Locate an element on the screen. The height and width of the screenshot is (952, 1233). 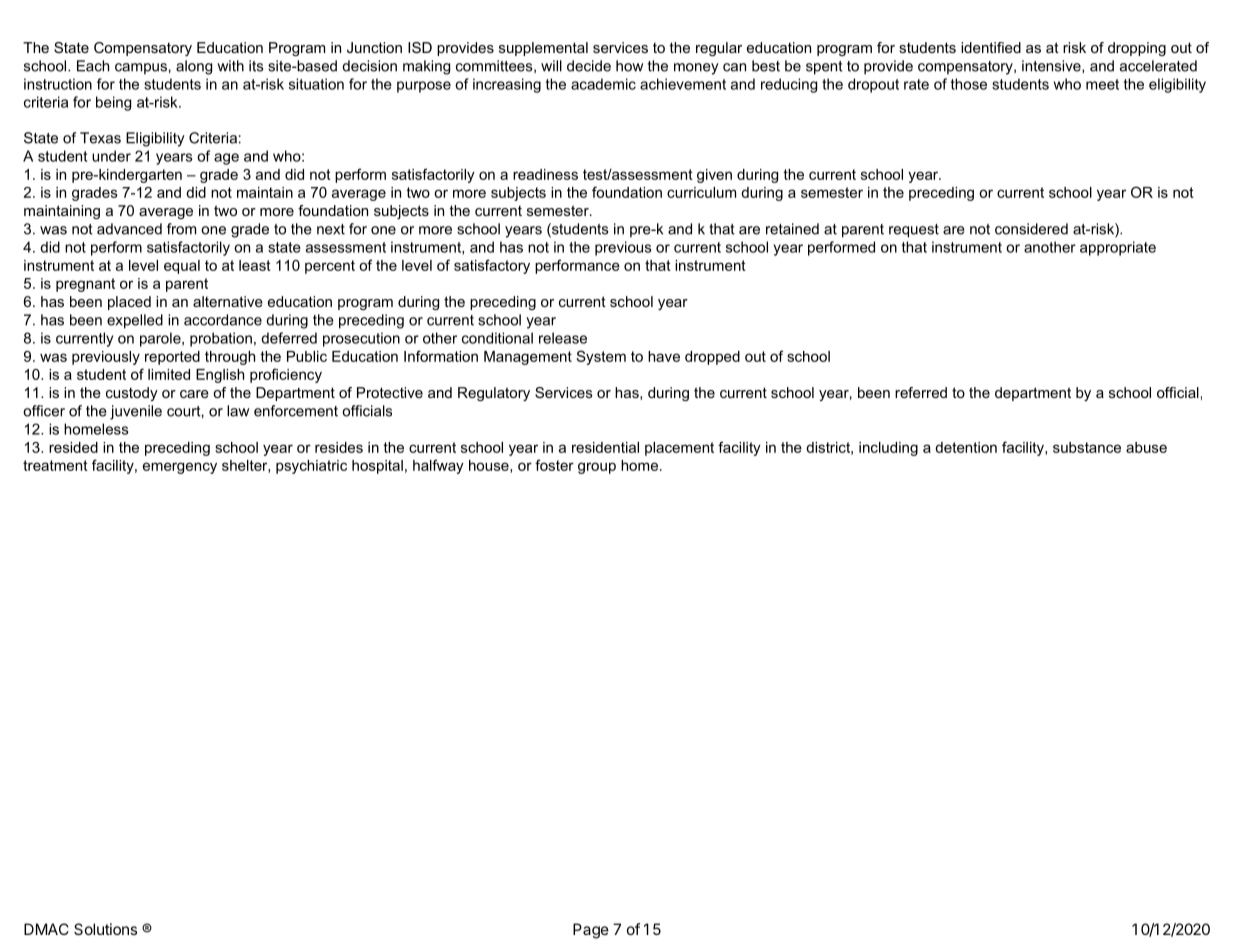
Solutions is located at coordinates (105, 929).
